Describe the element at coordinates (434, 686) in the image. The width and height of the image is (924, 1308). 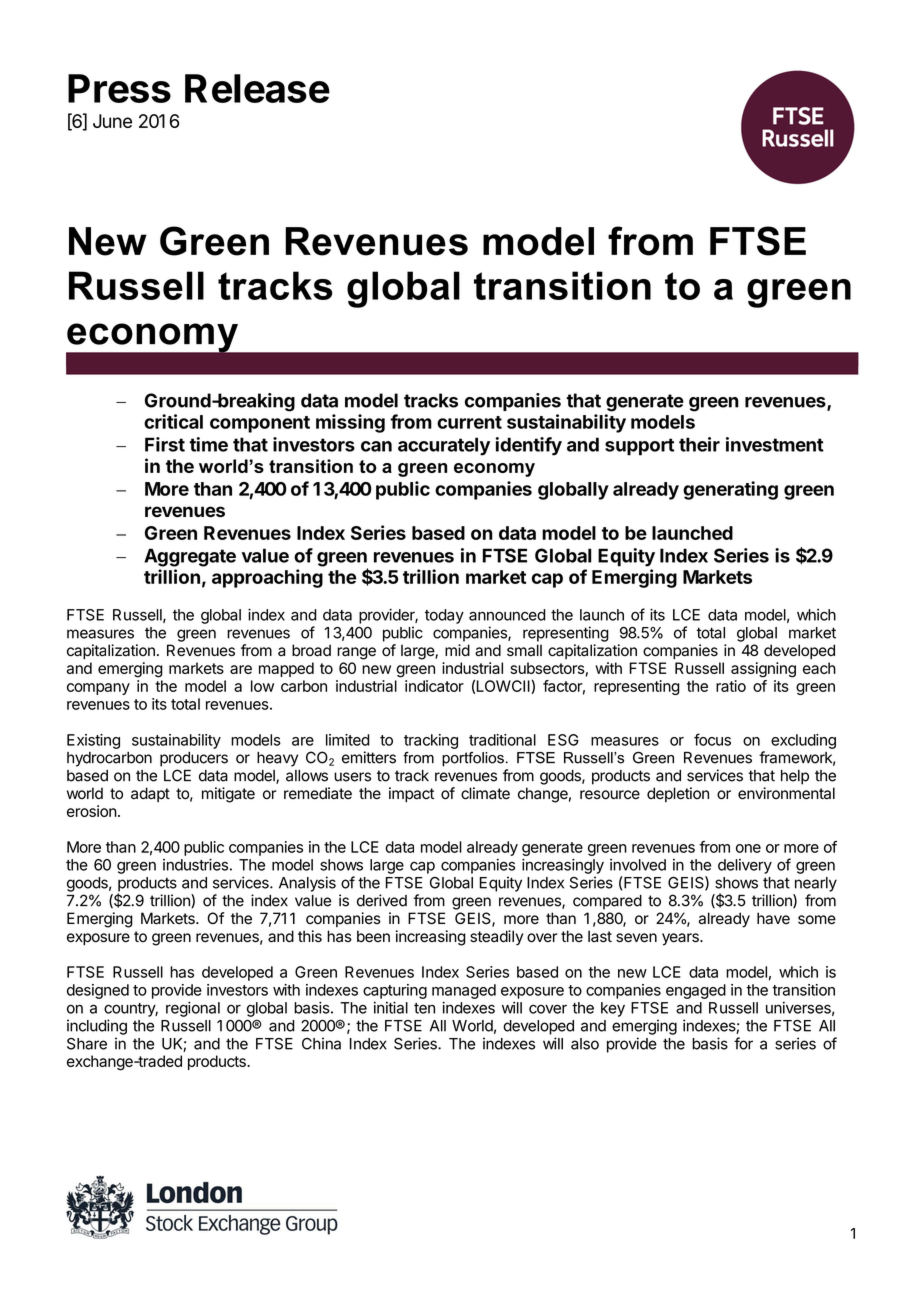
I see `indicator` at that location.
